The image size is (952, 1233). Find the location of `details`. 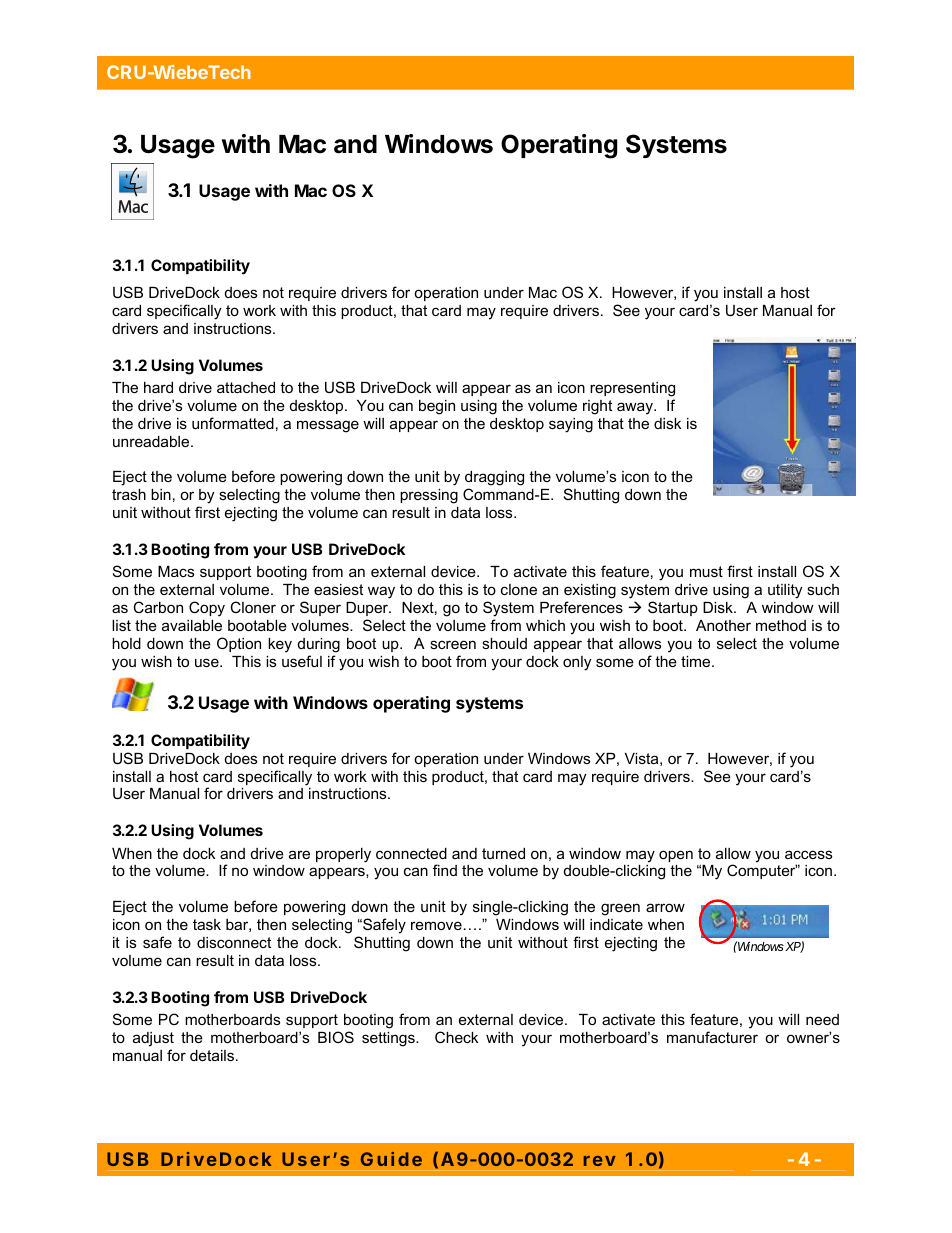

details is located at coordinates (213, 1055).
